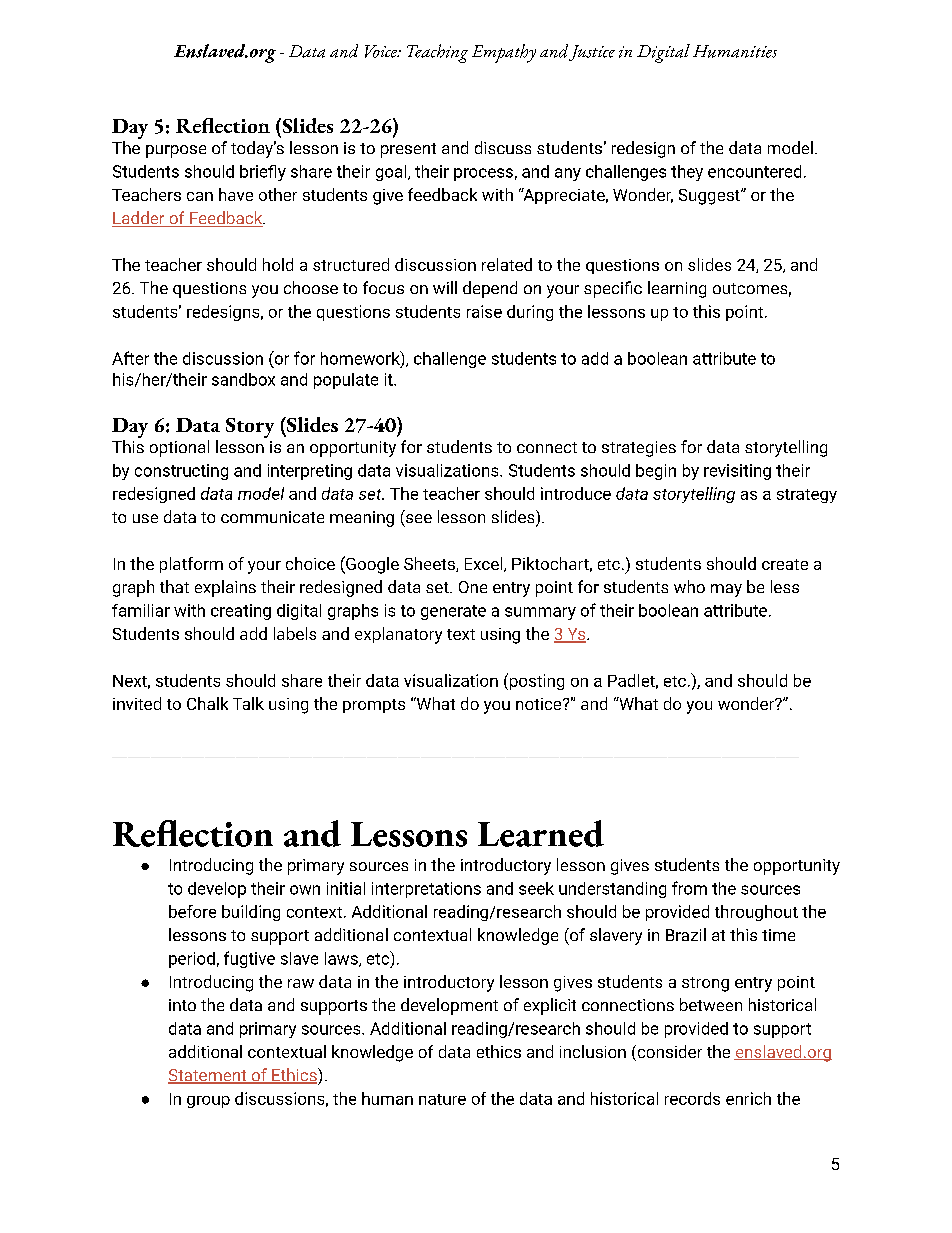  What do you see at coordinates (726, 590) in the screenshot?
I see `may` at bounding box center [726, 590].
